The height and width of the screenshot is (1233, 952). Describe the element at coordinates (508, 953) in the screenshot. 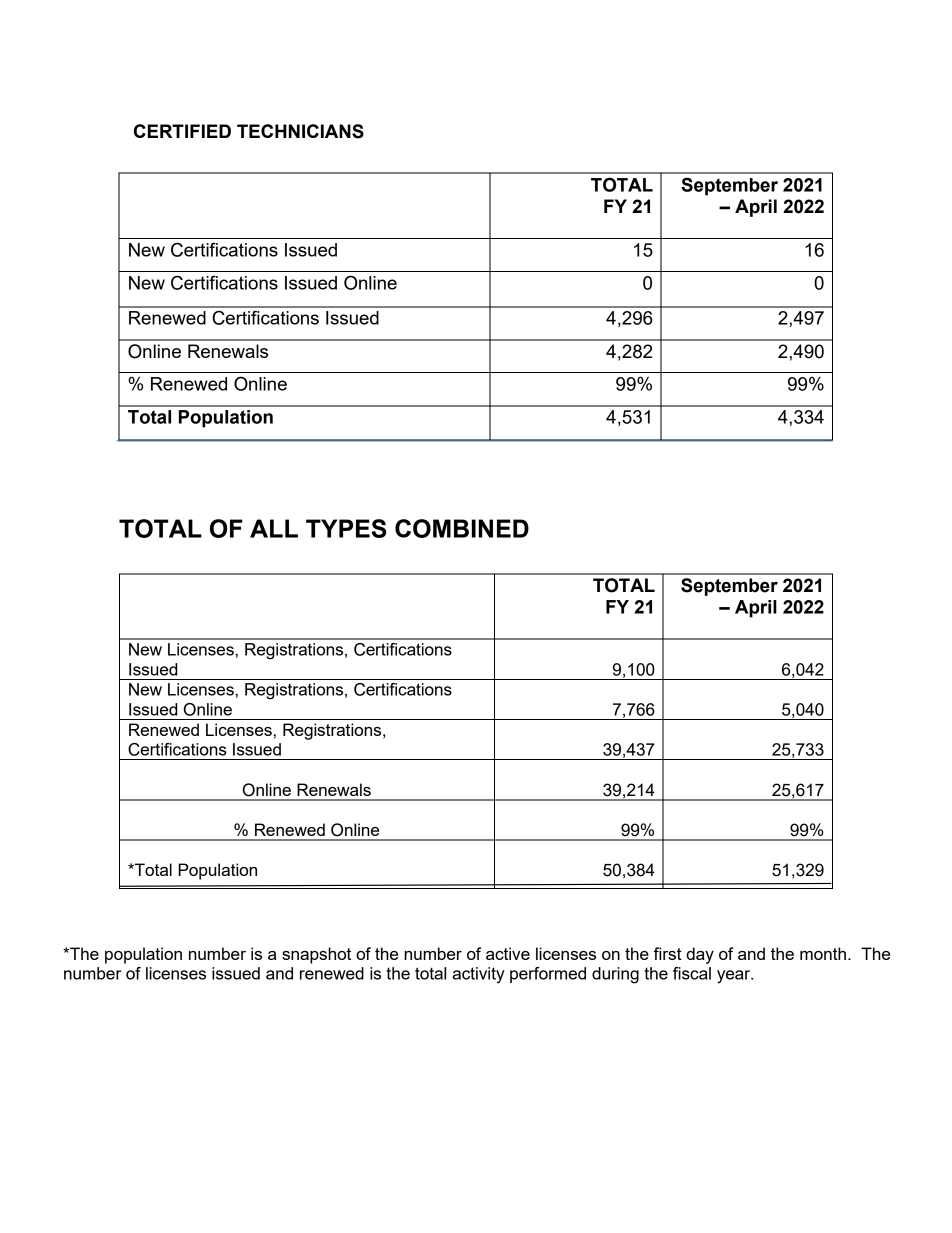

I see `active` at that location.
